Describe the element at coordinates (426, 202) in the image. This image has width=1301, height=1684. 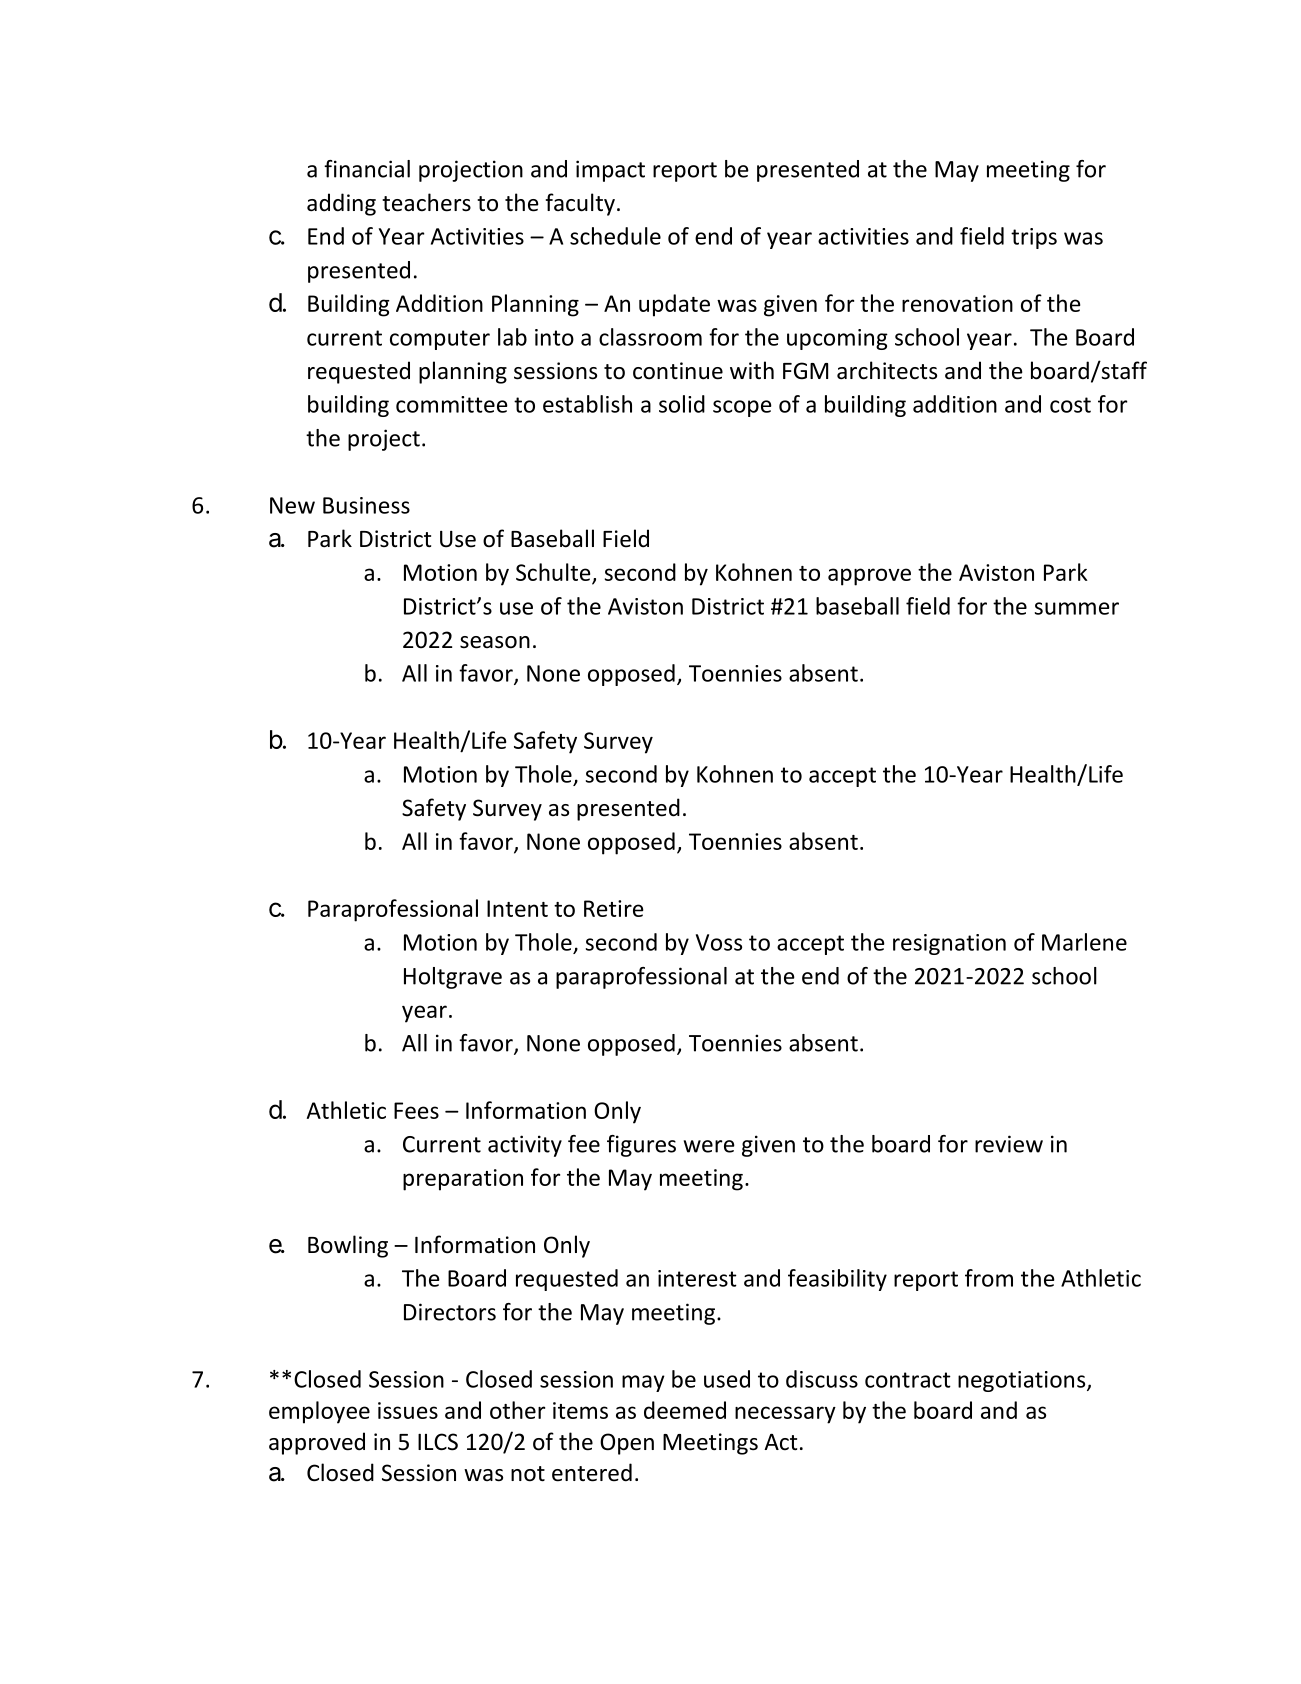
I see `teachers` at that location.
